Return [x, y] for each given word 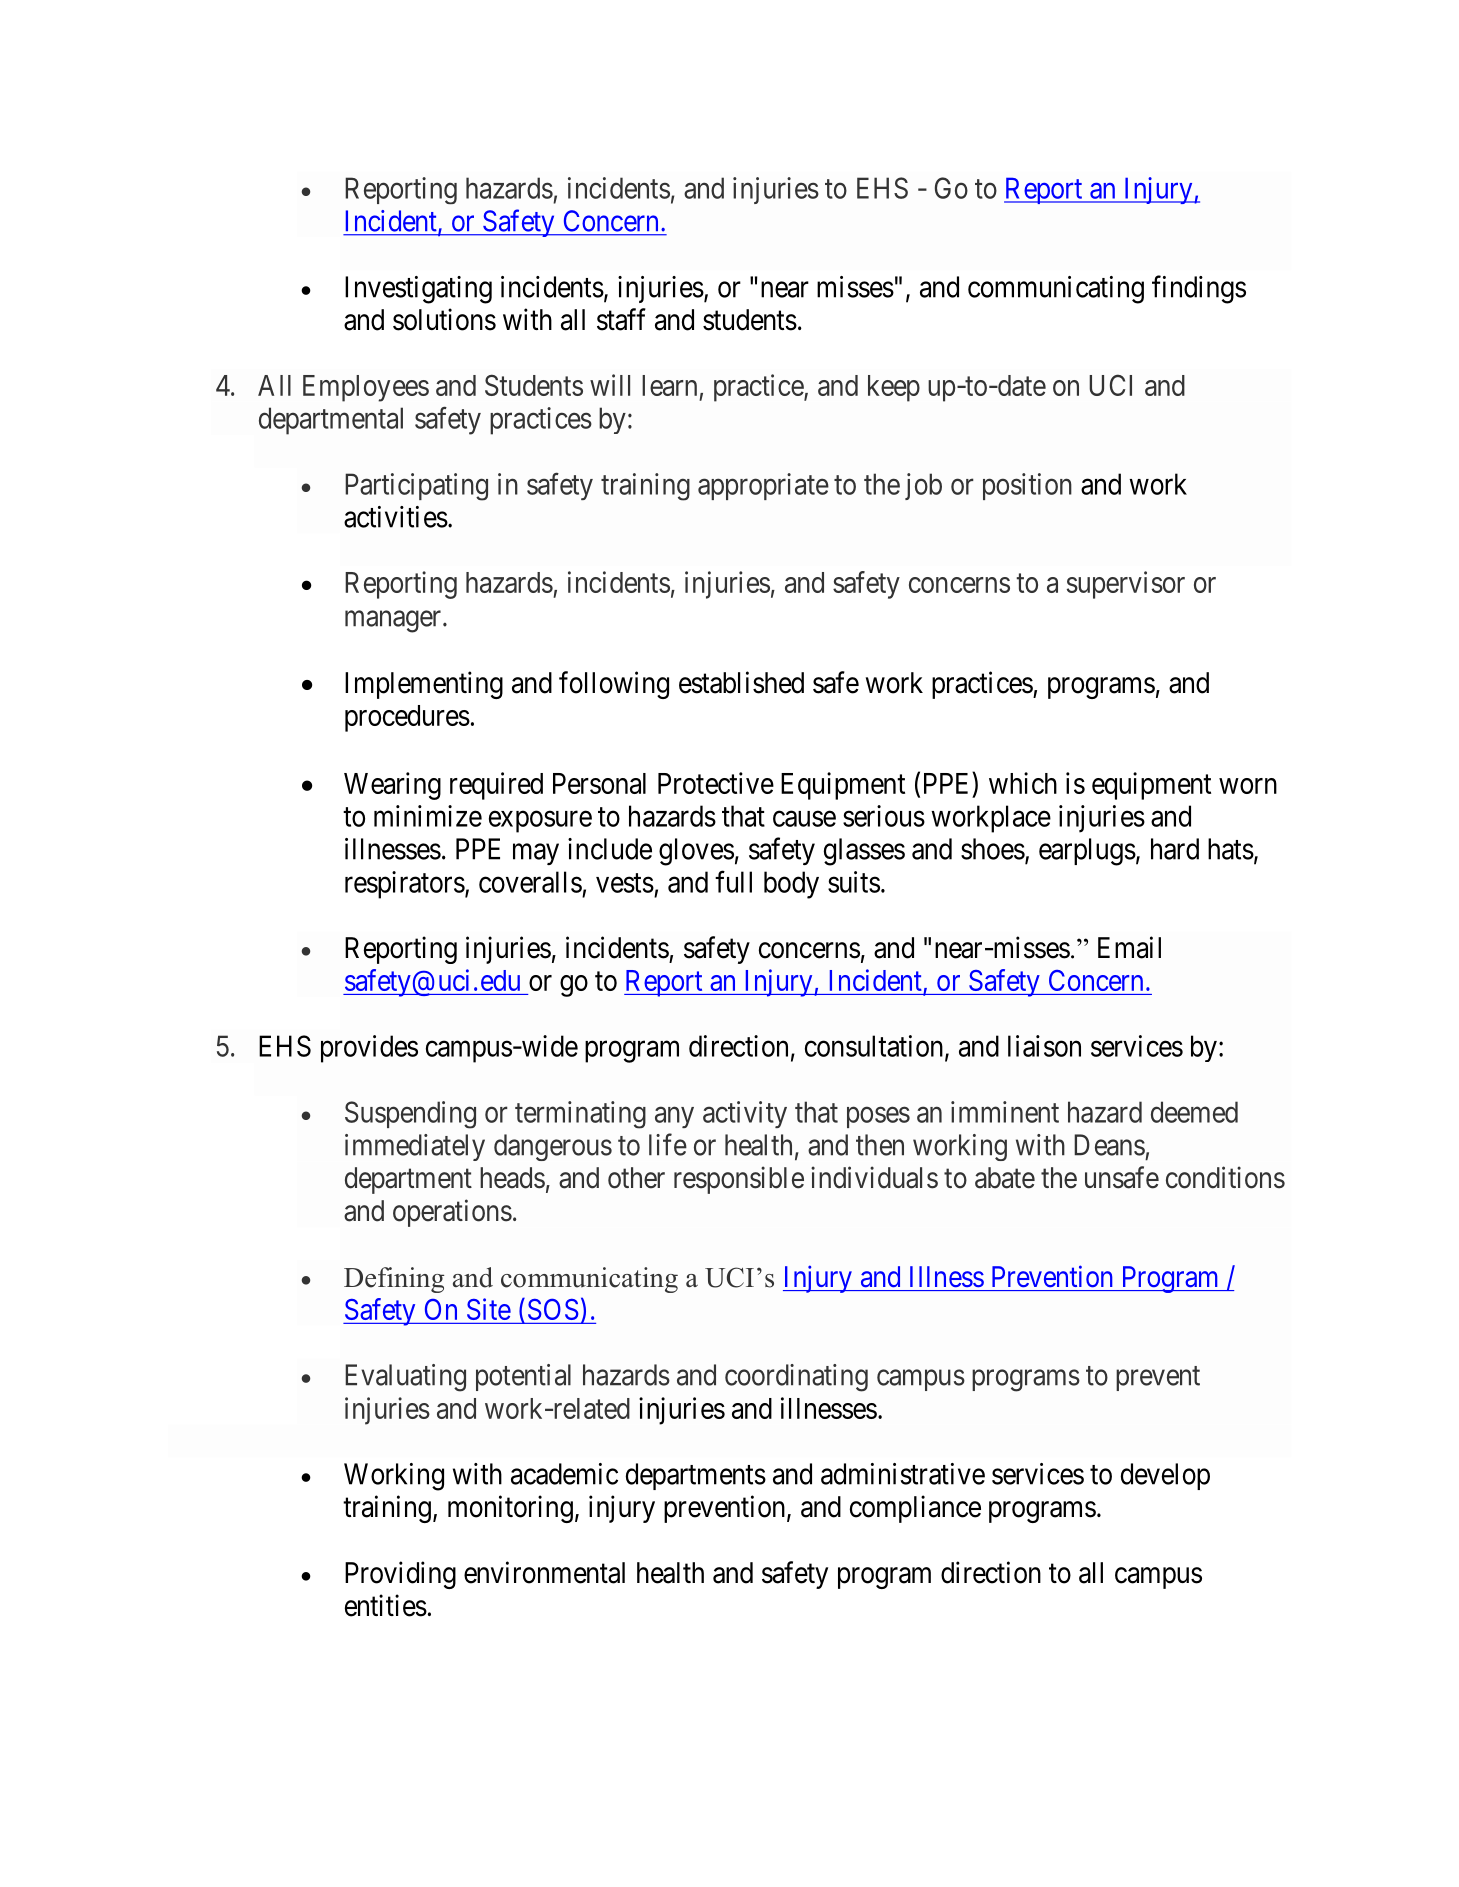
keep [894, 388]
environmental [544, 1572]
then [880, 1145]
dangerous [553, 1147]
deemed [1194, 1112]
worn [1248, 786]
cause [804, 819]
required [496, 786]
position [1027, 486]
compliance [915, 1509]
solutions [444, 319]
